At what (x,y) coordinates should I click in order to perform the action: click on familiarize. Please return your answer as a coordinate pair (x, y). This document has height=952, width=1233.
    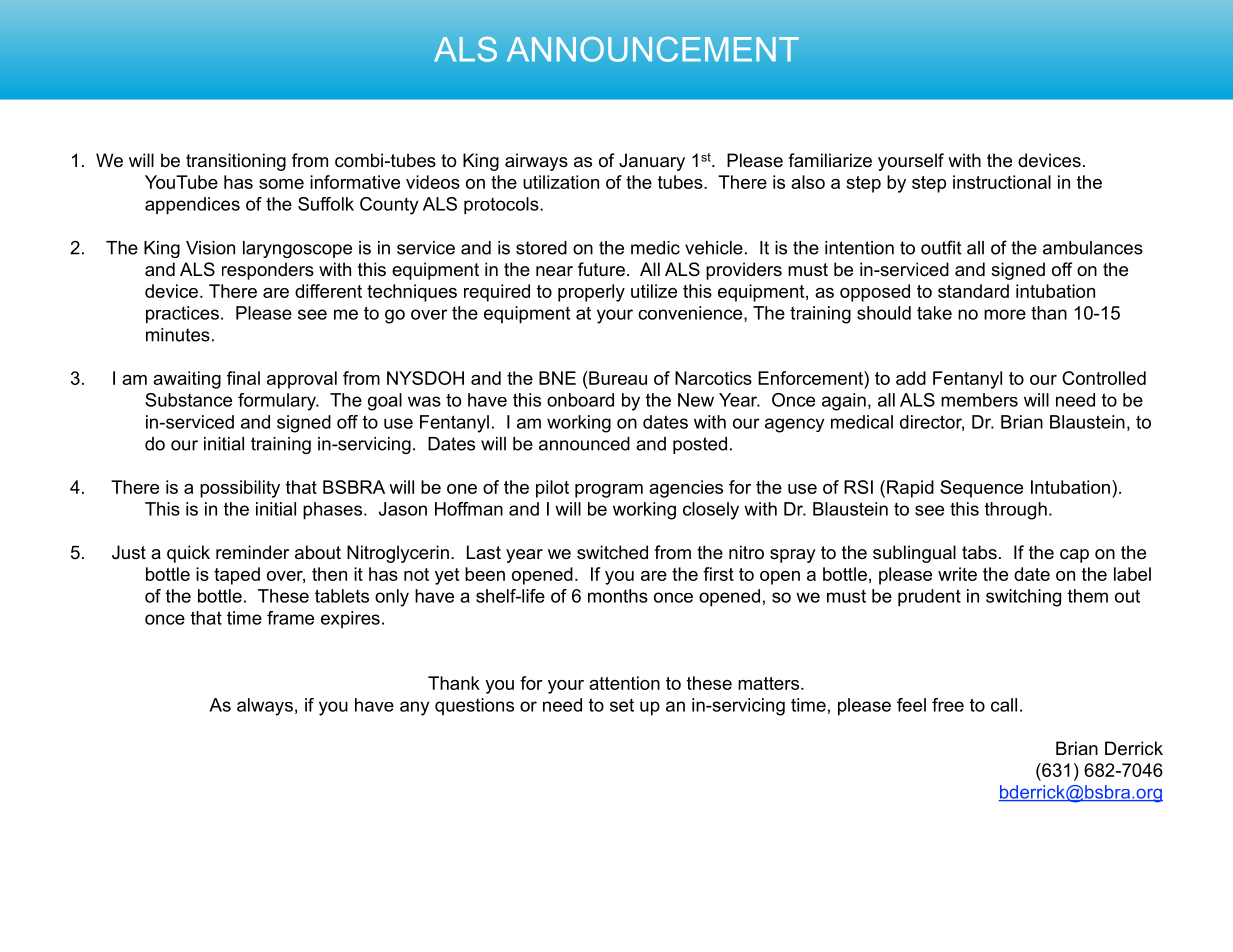
    Looking at the image, I should click on (830, 160).
